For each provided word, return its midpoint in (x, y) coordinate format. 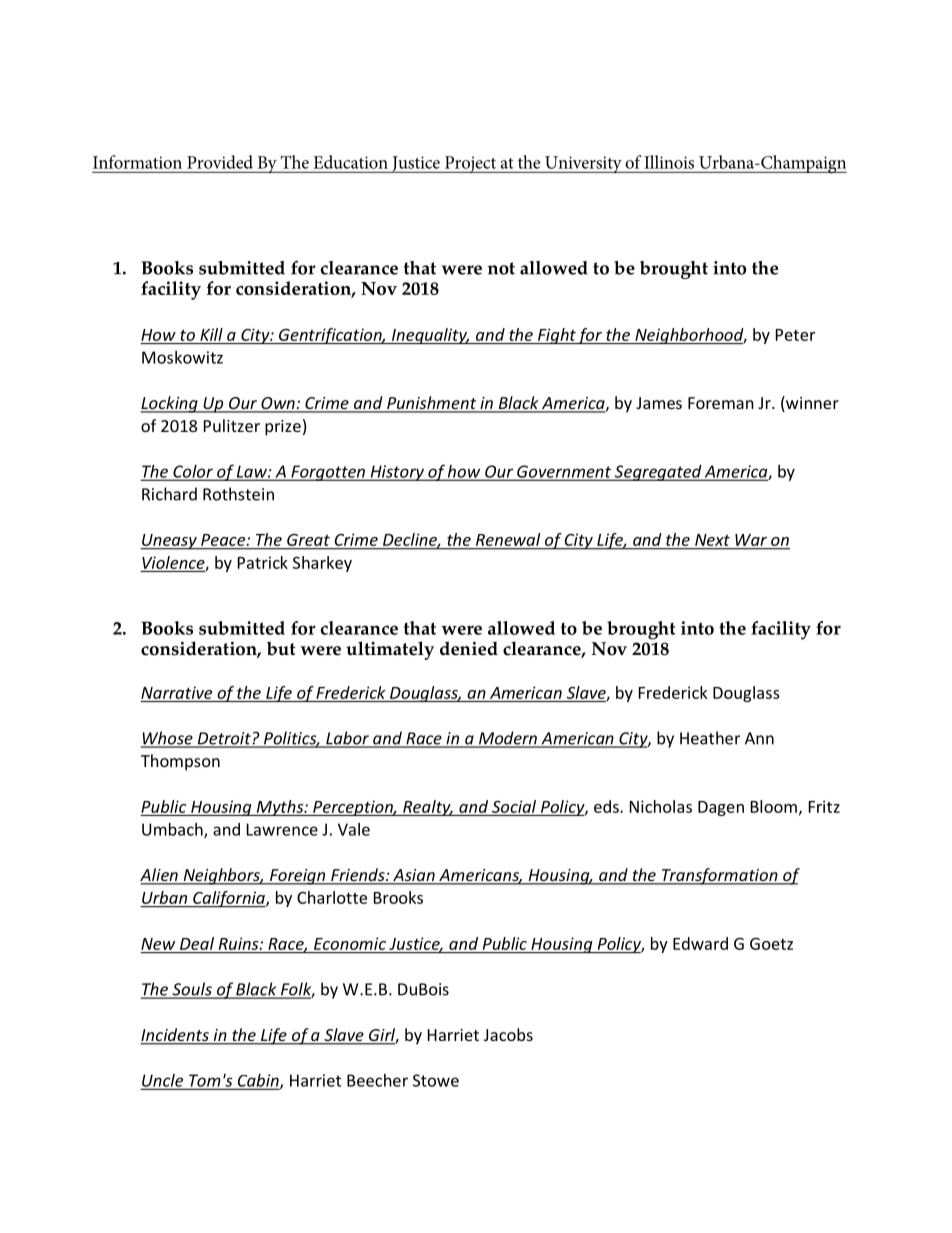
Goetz (771, 944)
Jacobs (508, 1034)
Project (470, 164)
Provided (220, 162)
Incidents (175, 1036)
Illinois (669, 162)
